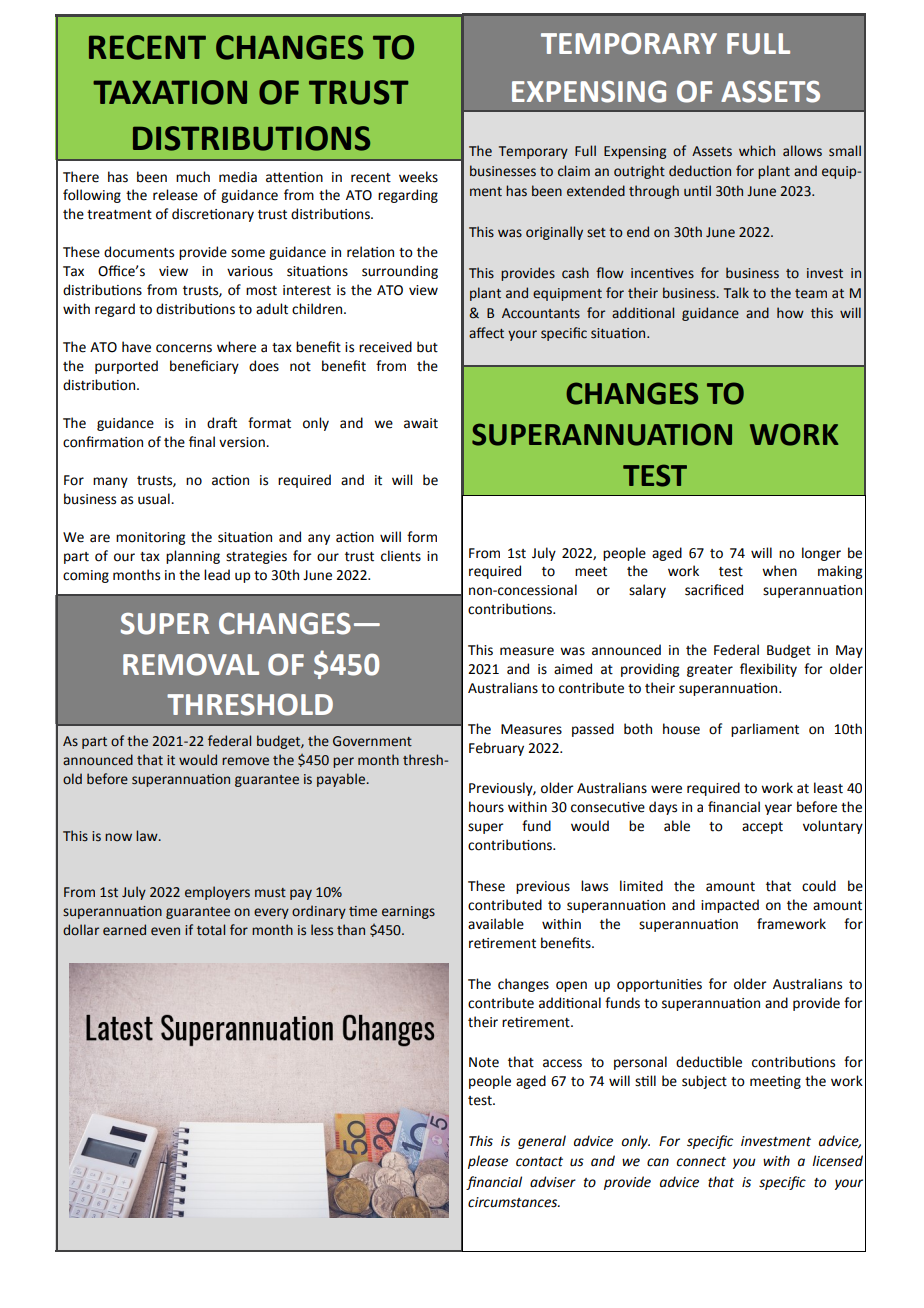 Image resolution: width=924 pixels, height=1308 pixels. I want to click on weeks, so click(418, 177).
